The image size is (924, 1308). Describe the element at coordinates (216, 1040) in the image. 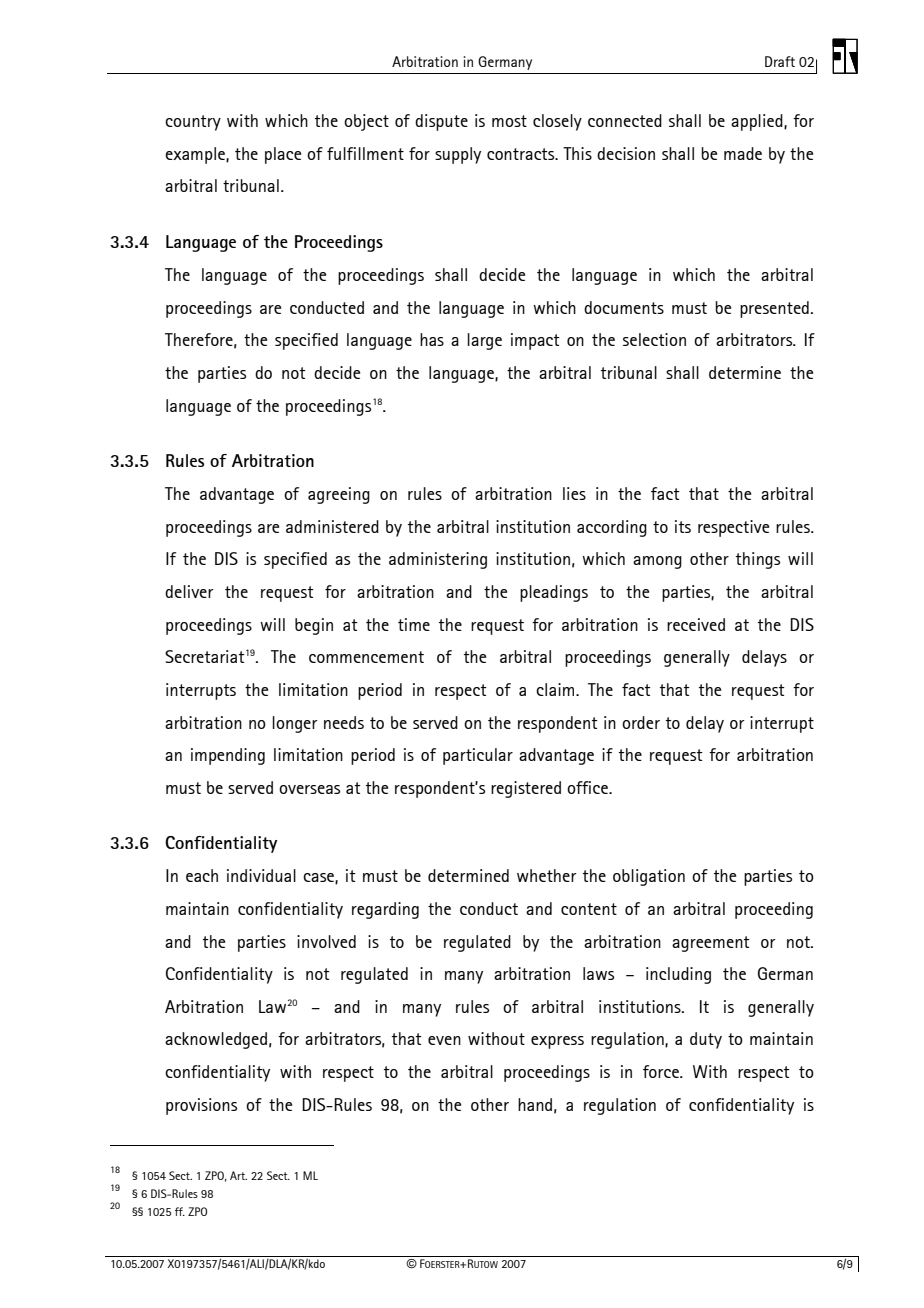

I see `acknowledged` at that location.
